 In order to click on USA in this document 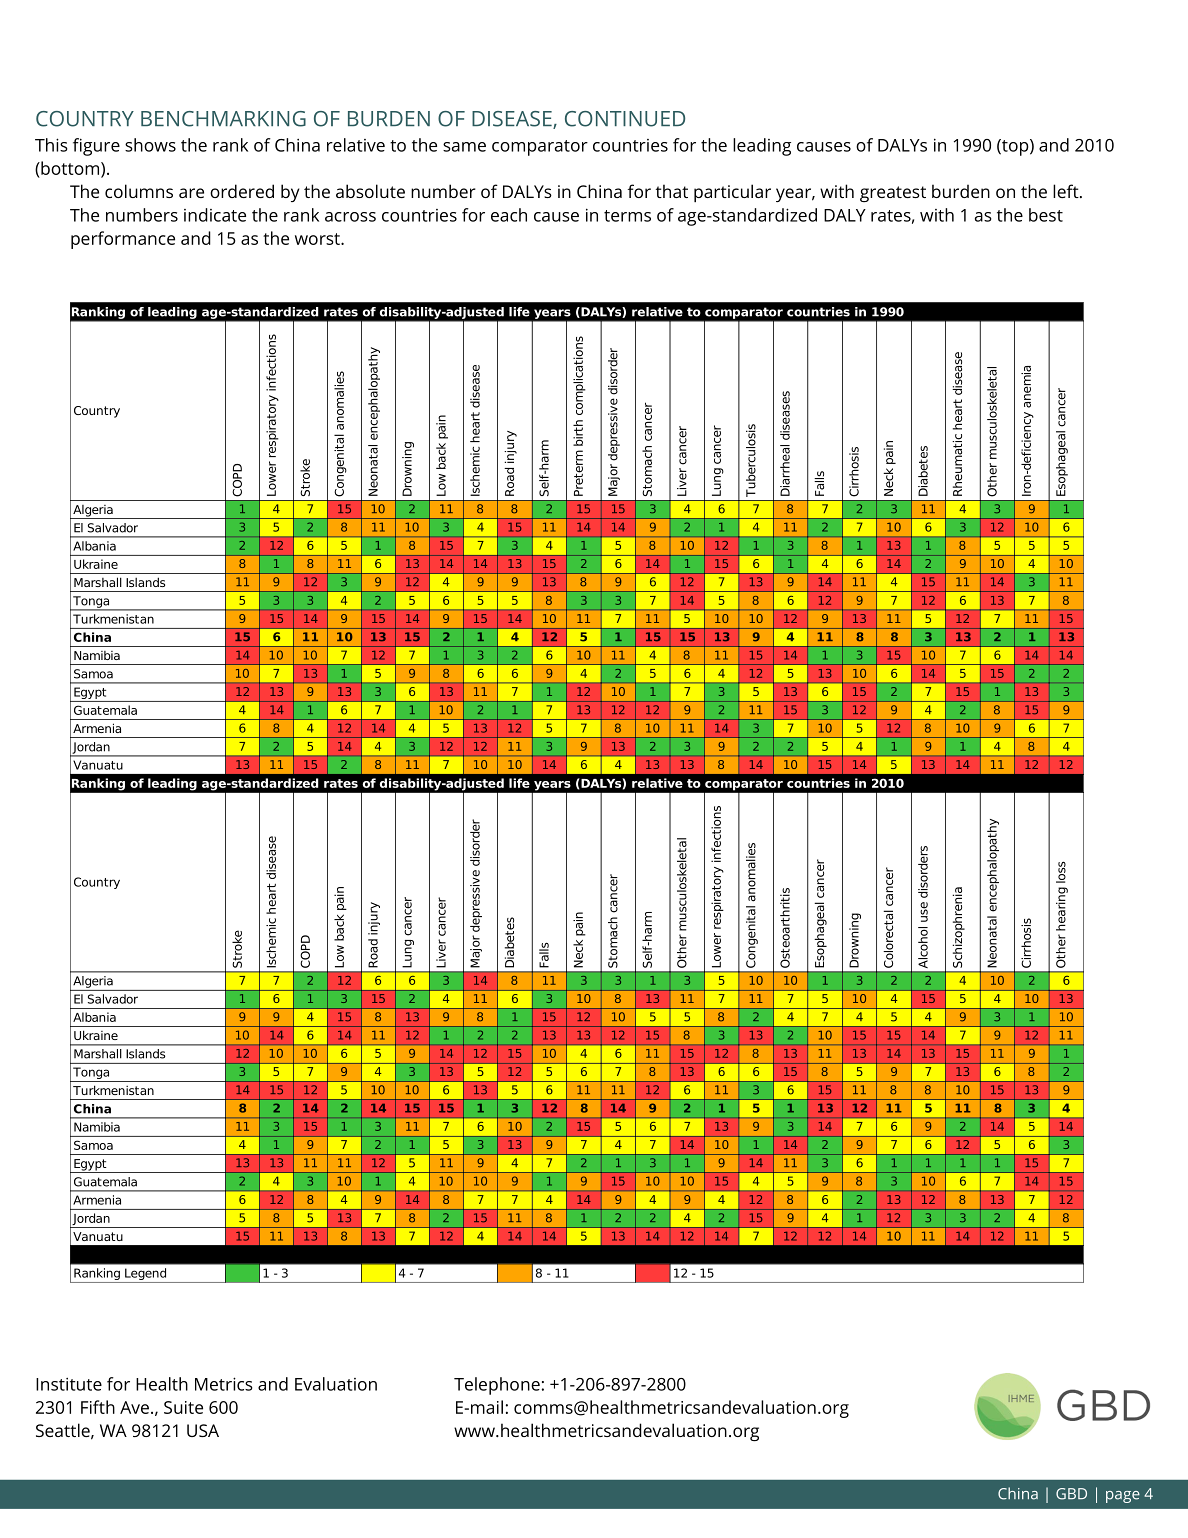, I will do `click(203, 1430)`.
